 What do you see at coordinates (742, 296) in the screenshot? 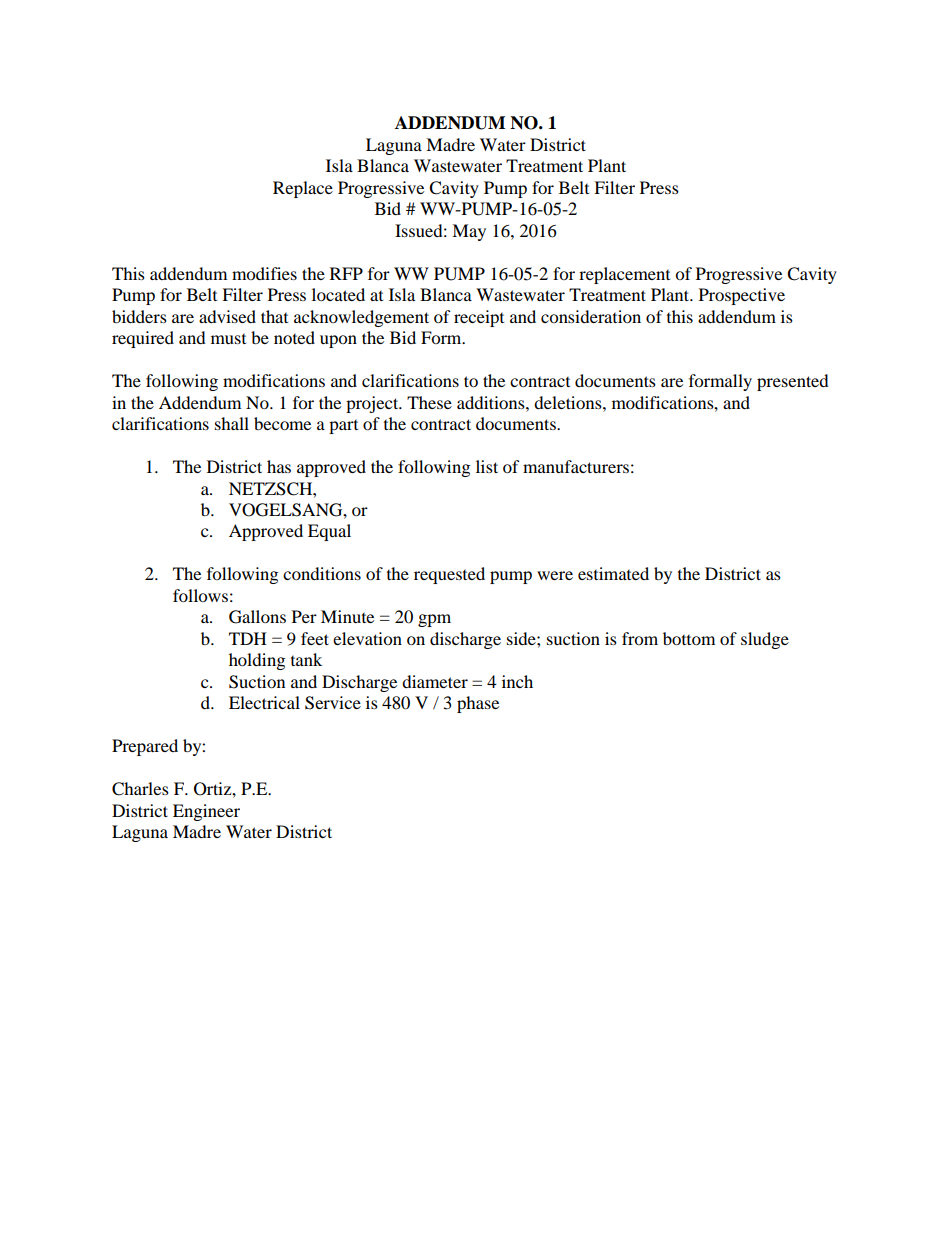
I see `Prospective` at bounding box center [742, 296].
